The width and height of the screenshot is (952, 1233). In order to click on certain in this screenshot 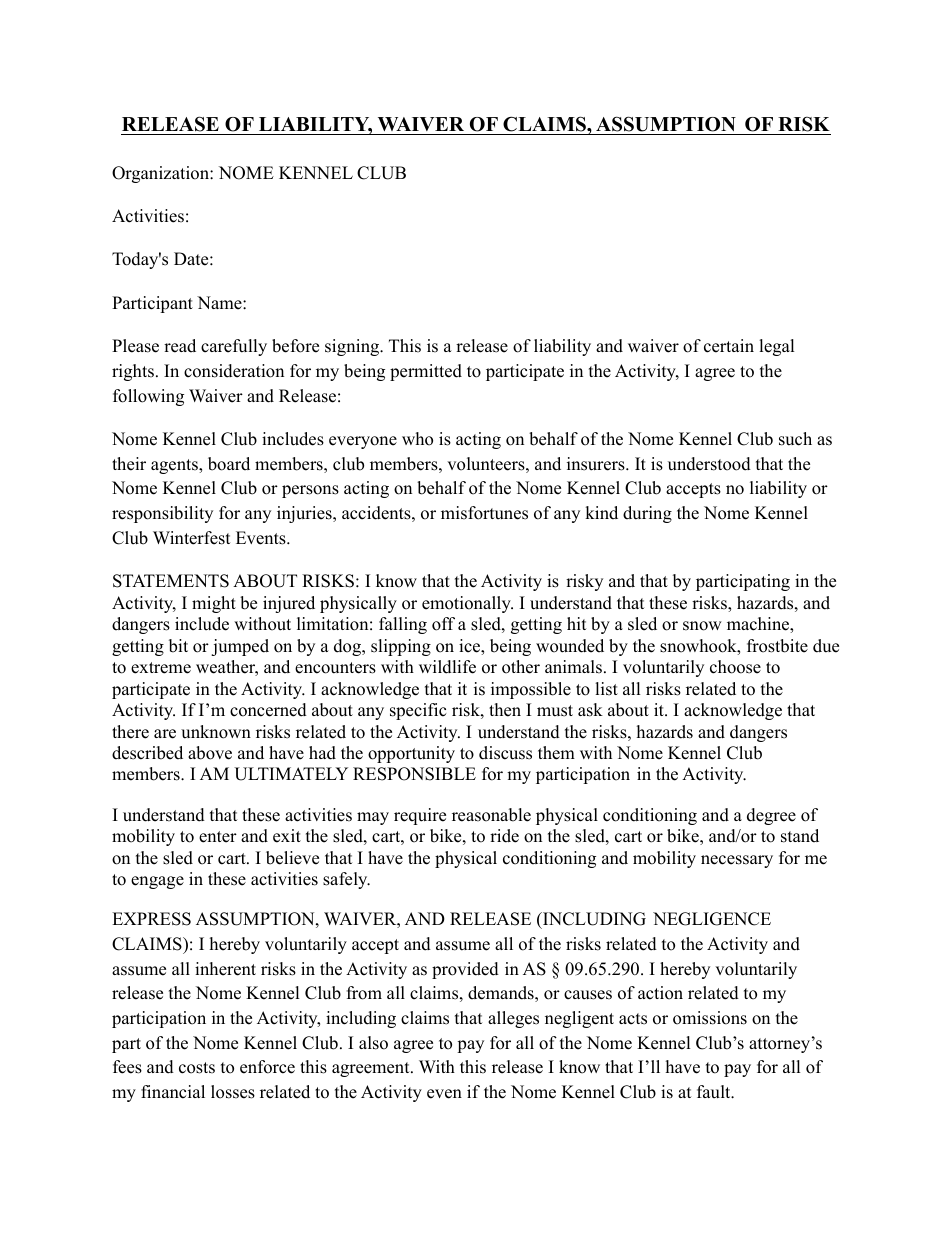, I will do `click(729, 346)`.
